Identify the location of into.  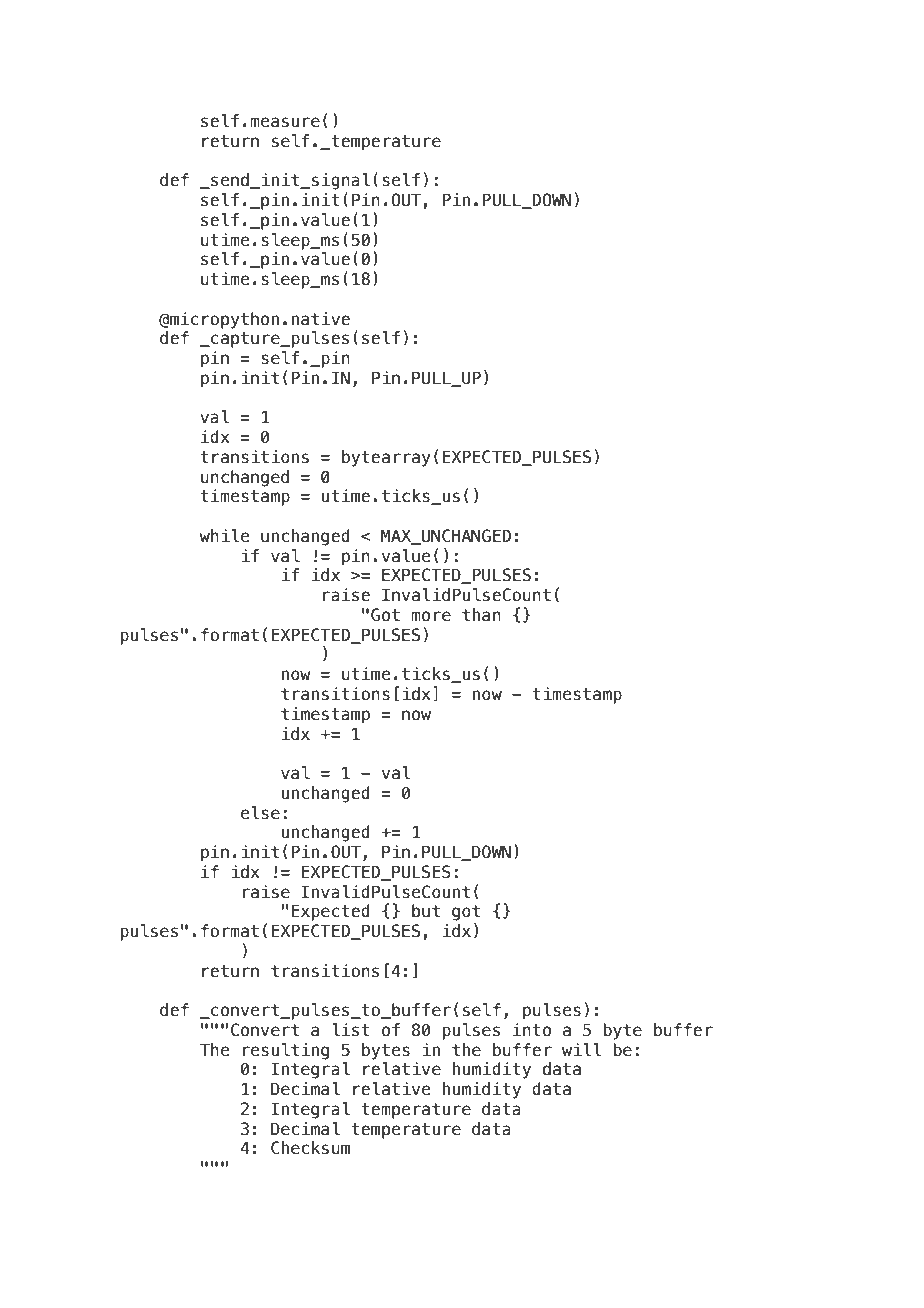
(532, 1030).
